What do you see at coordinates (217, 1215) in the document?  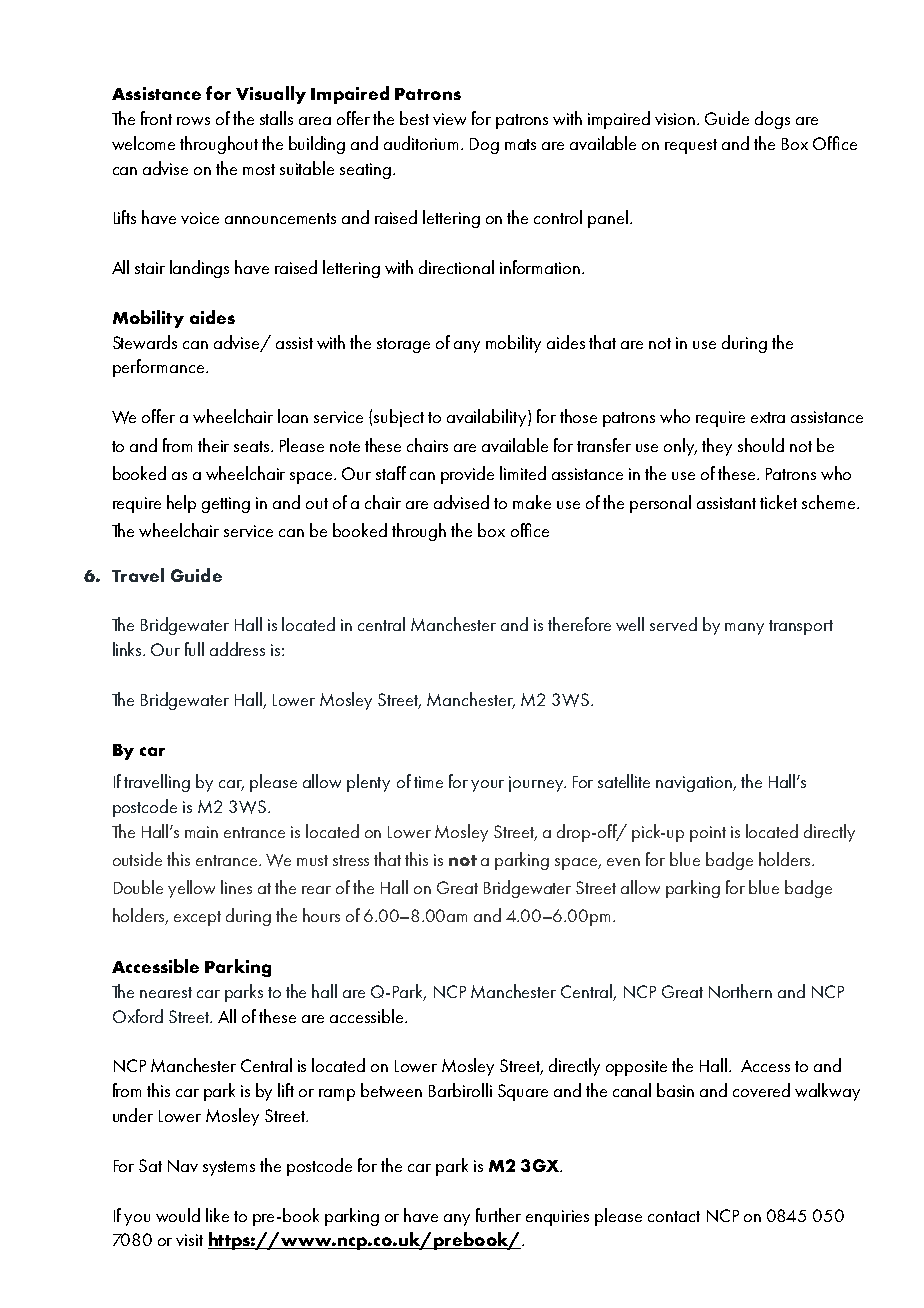 I see `like` at bounding box center [217, 1215].
